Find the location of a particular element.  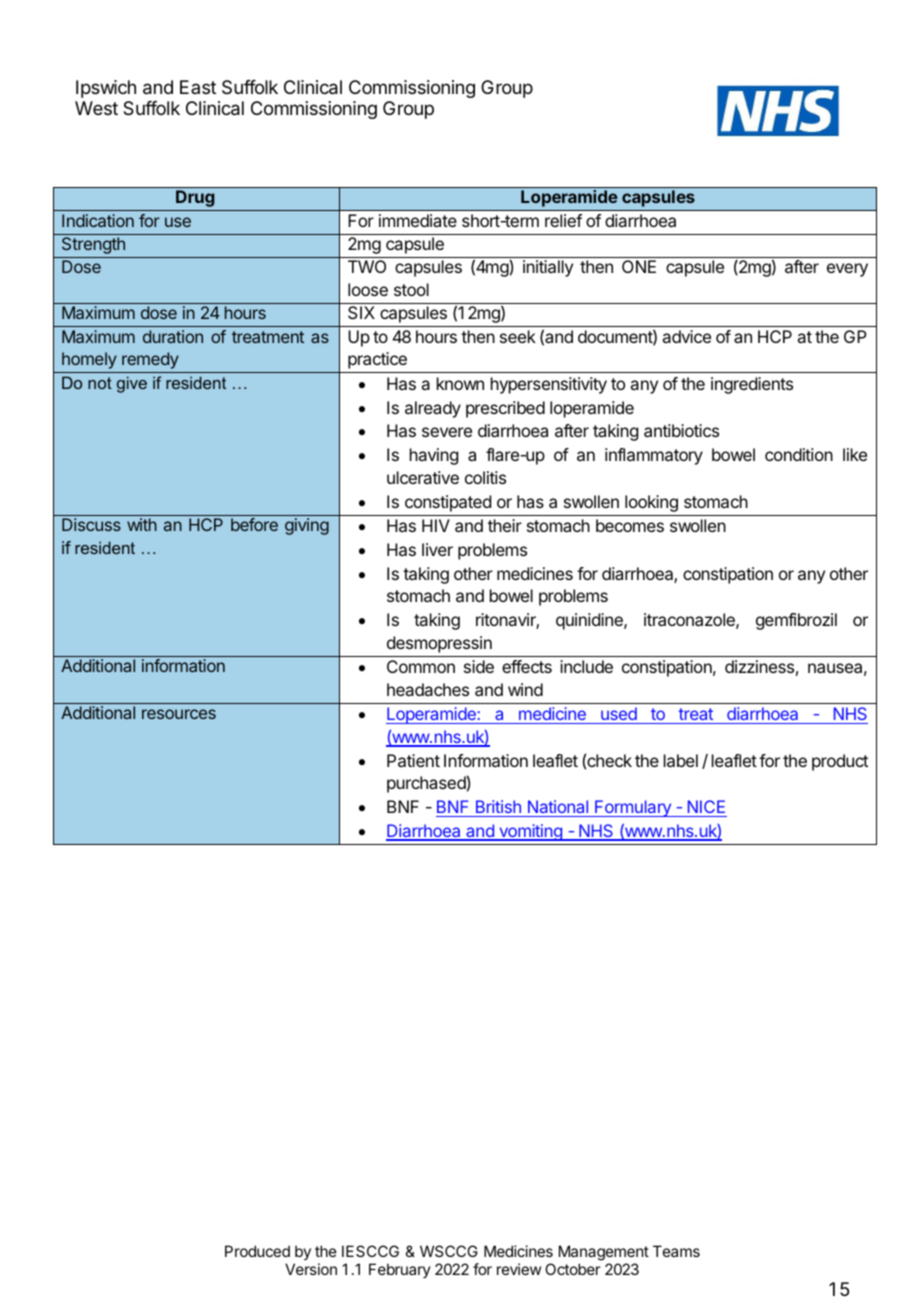

give is located at coordinates (132, 384).
